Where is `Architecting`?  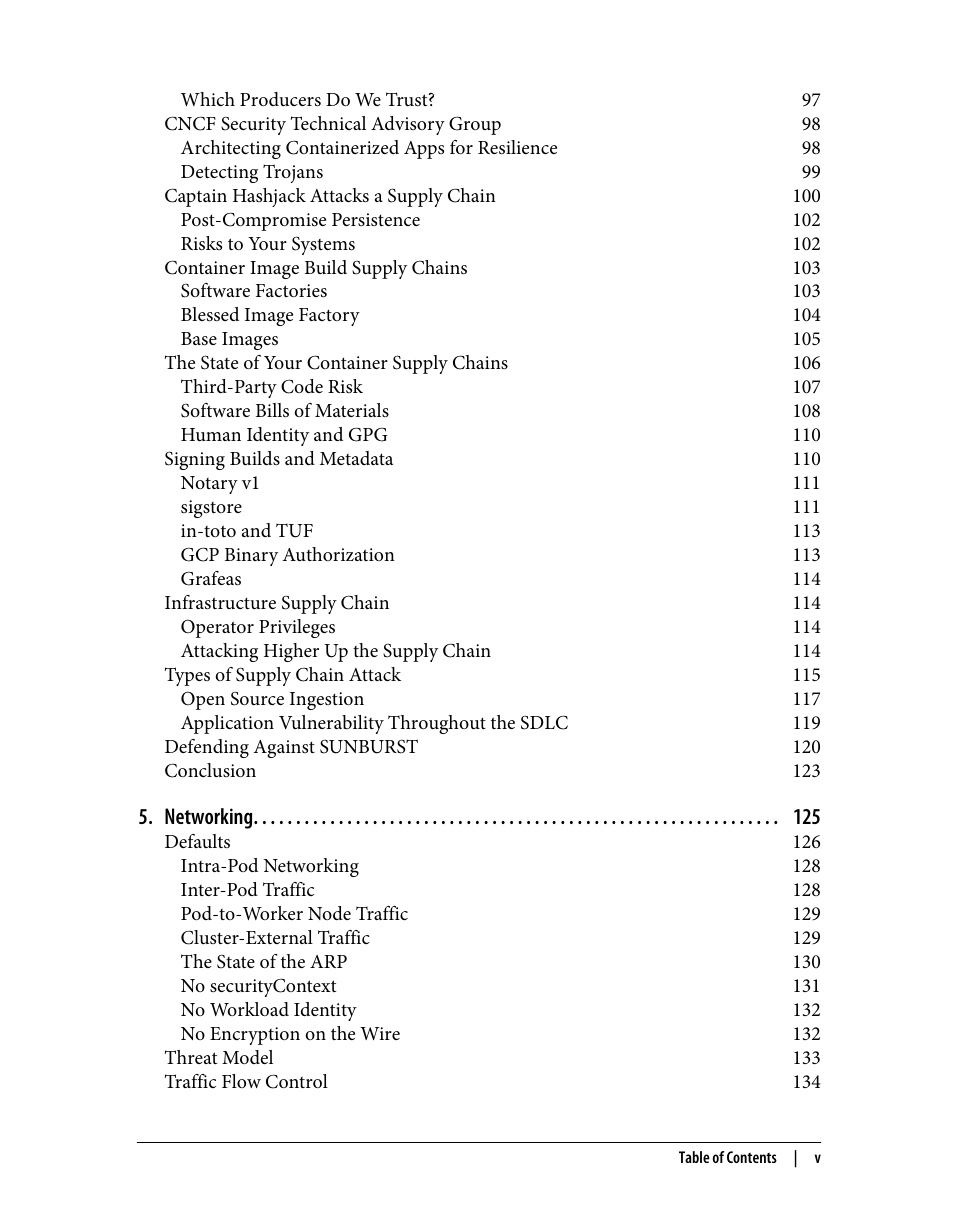
Architecting is located at coordinates (231, 149).
